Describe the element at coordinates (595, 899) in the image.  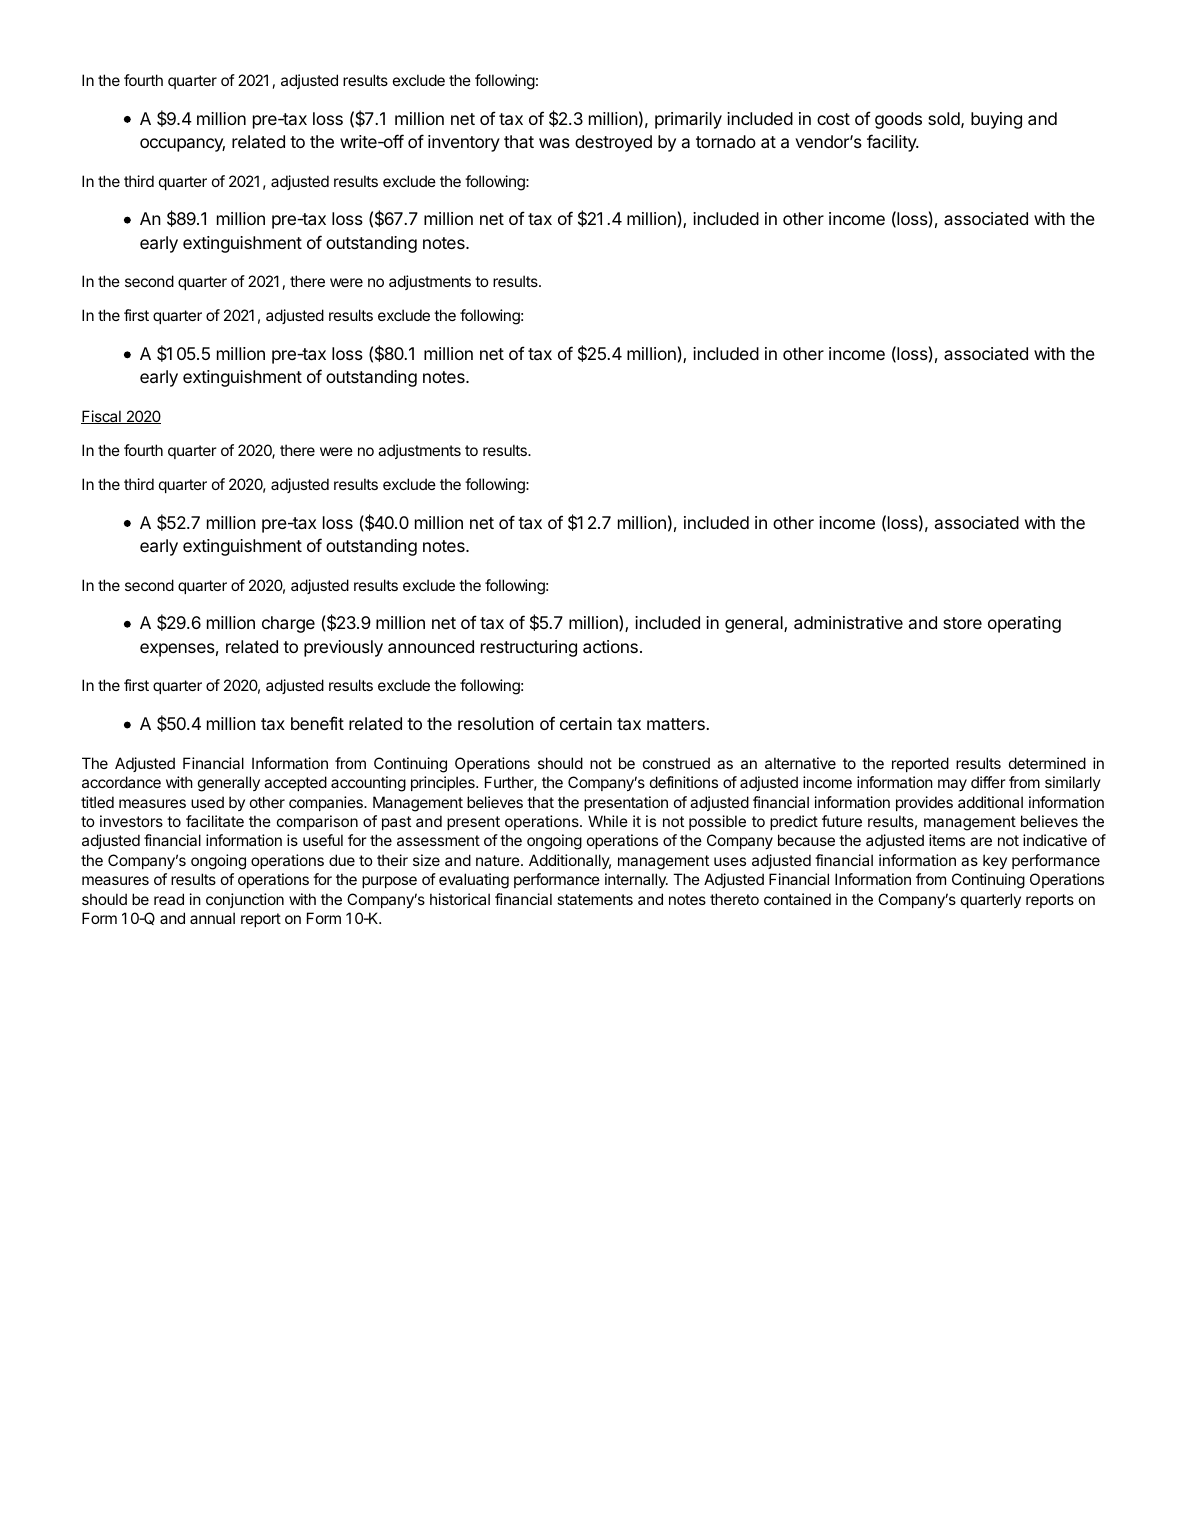
I see `statements` at that location.
